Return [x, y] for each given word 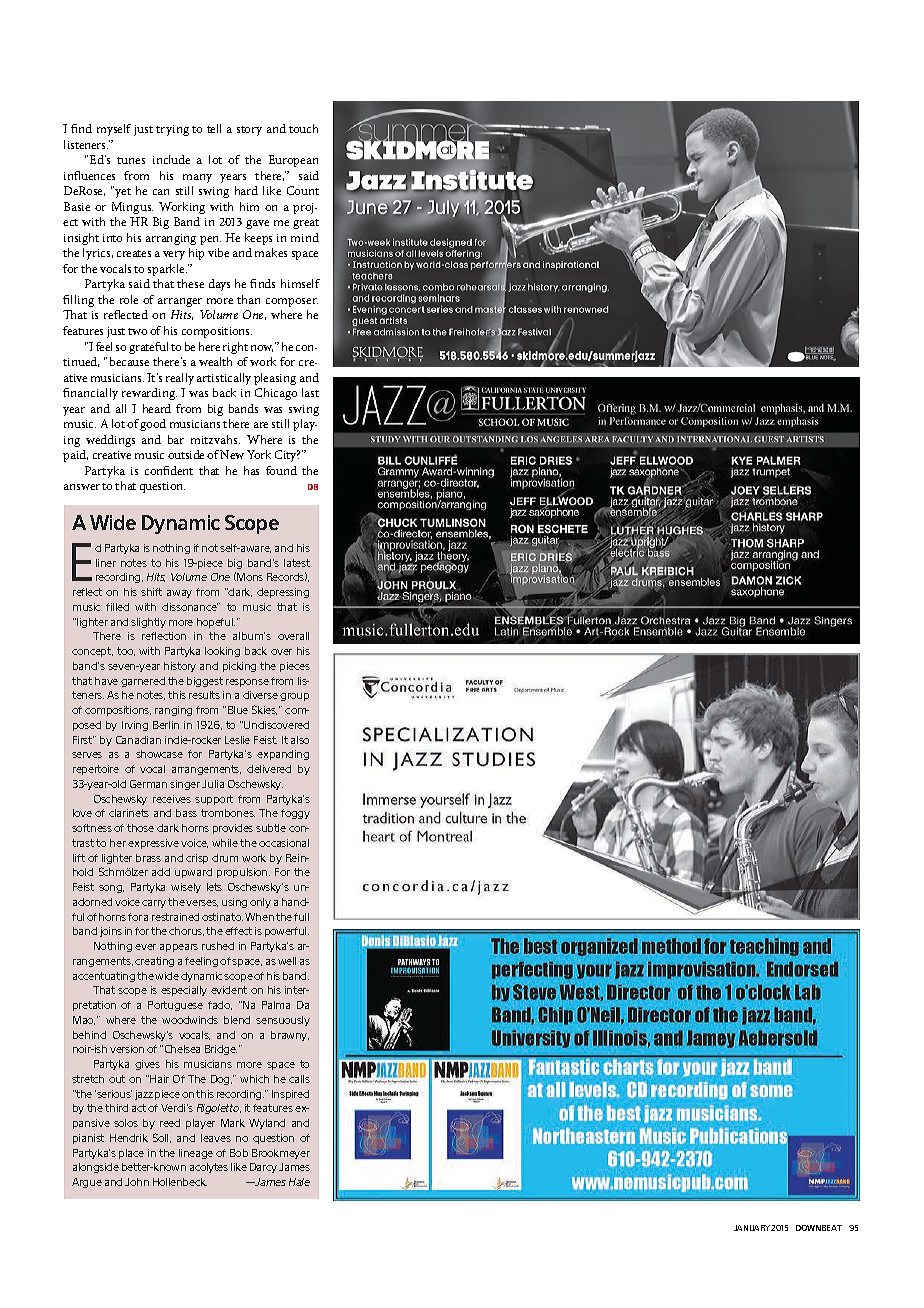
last [310, 392]
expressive [153, 844]
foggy [295, 814]
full [301, 917]
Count [303, 190]
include [171, 159]
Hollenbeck [180, 1182]
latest [297, 563]
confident [169, 470]
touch [303, 128]
